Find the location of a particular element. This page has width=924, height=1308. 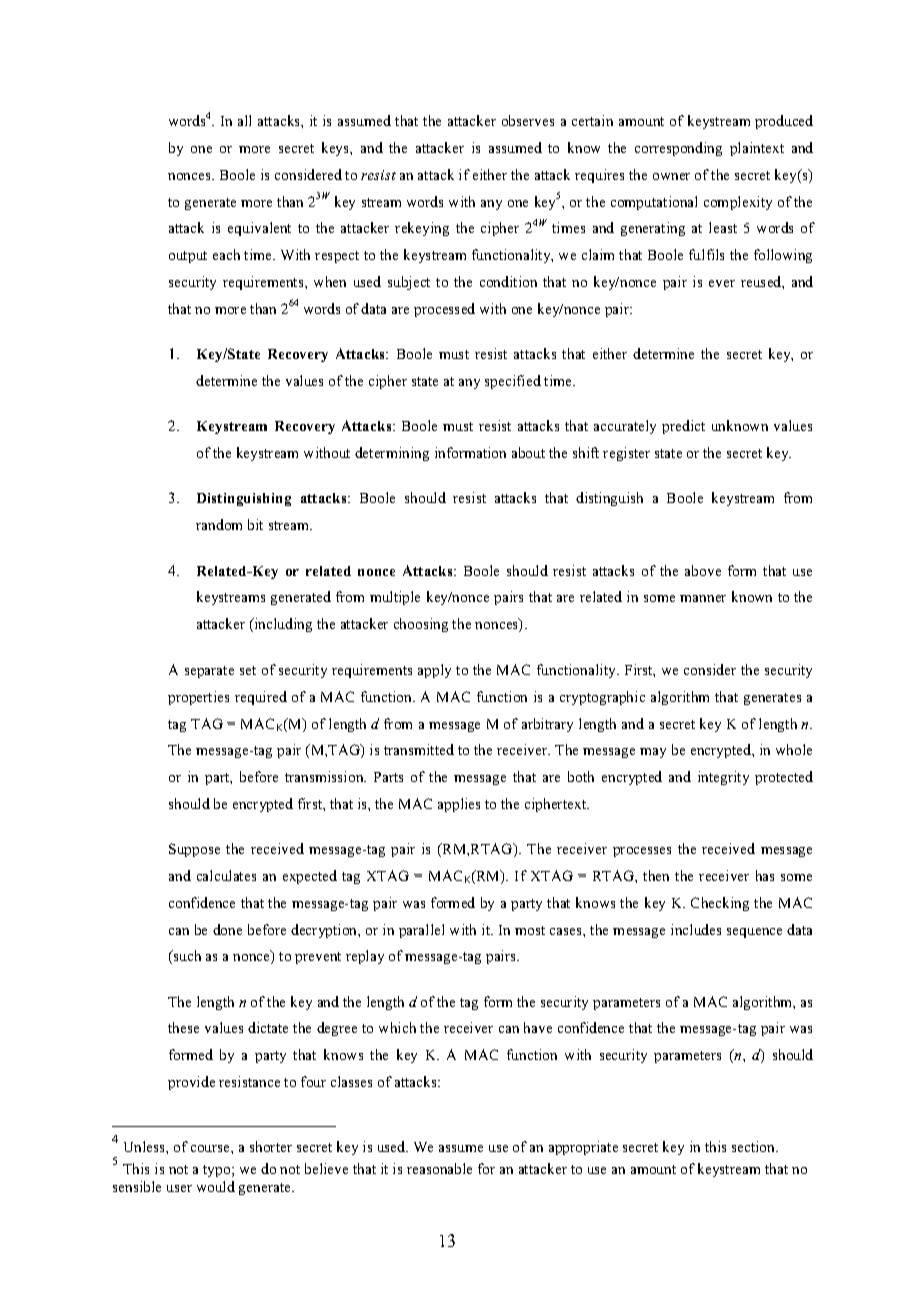

manner is located at coordinates (703, 598).
